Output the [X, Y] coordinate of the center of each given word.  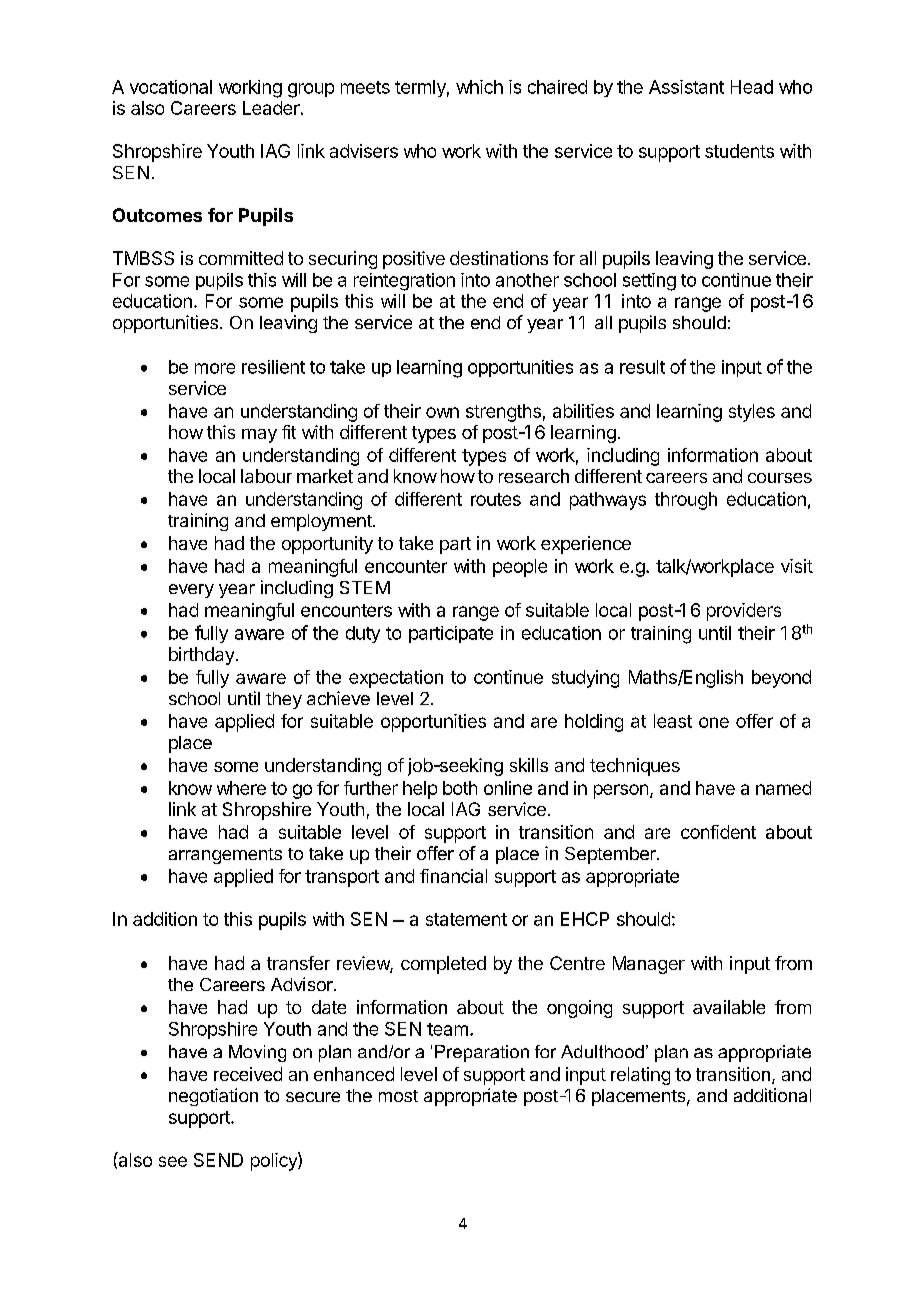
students [739, 151]
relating [640, 1076]
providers [744, 612]
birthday [201, 656]
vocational [171, 87]
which [479, 87]
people [520, 568]
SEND [218, 1160]
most [398, 1096]
